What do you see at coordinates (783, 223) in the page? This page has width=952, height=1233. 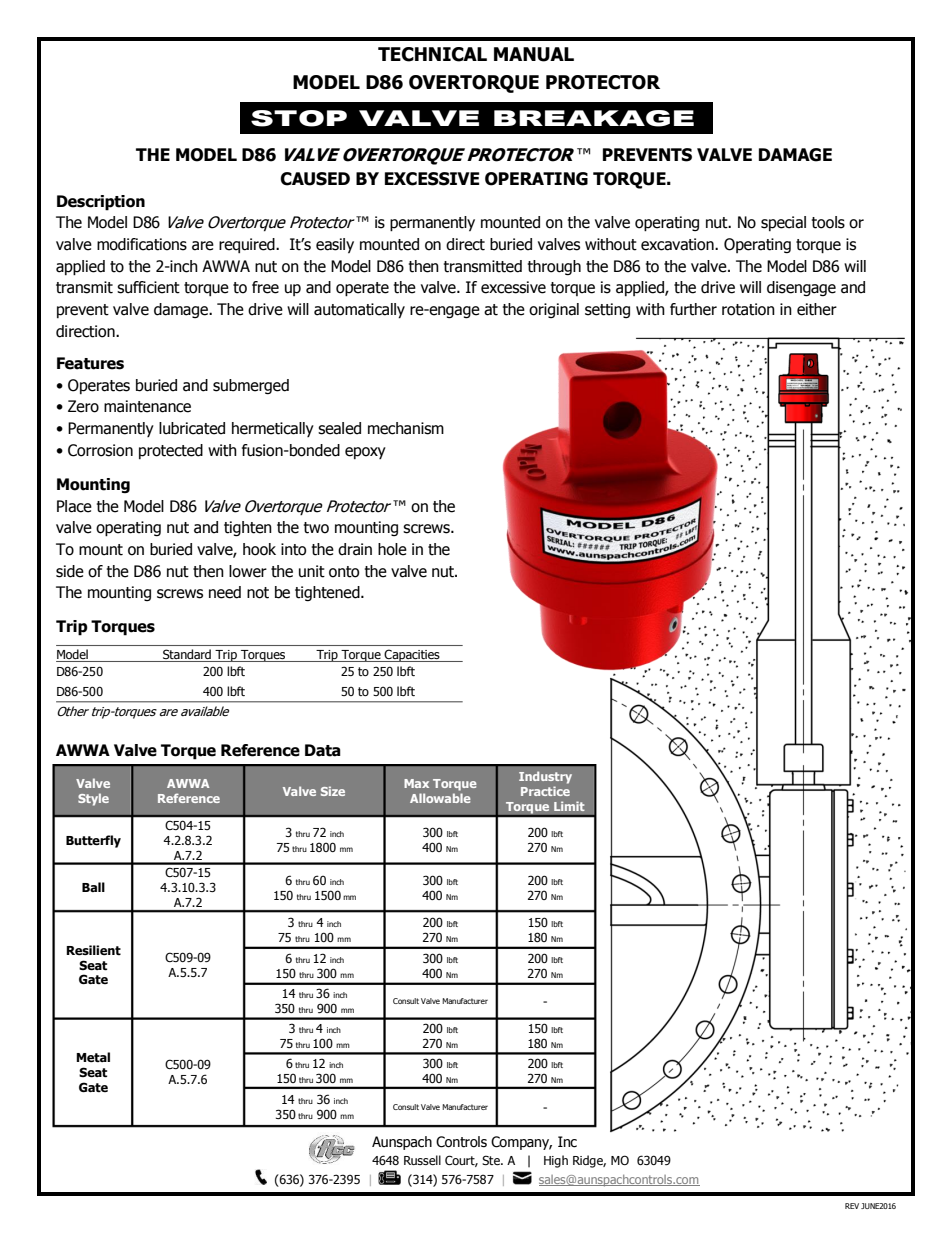 I see `special` at bounding box center [783, 223].
